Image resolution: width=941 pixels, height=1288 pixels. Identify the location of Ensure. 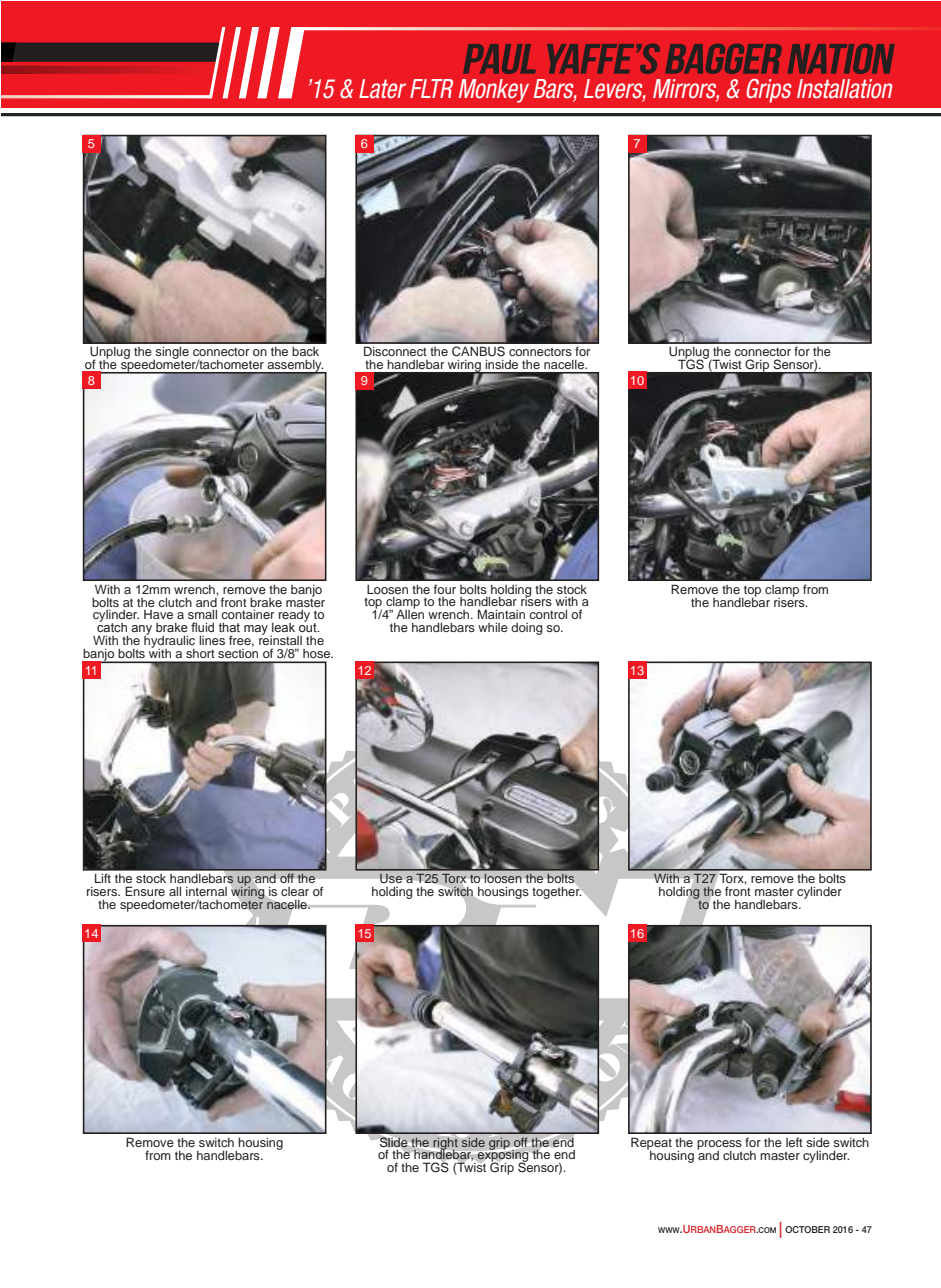
(145, 891).
